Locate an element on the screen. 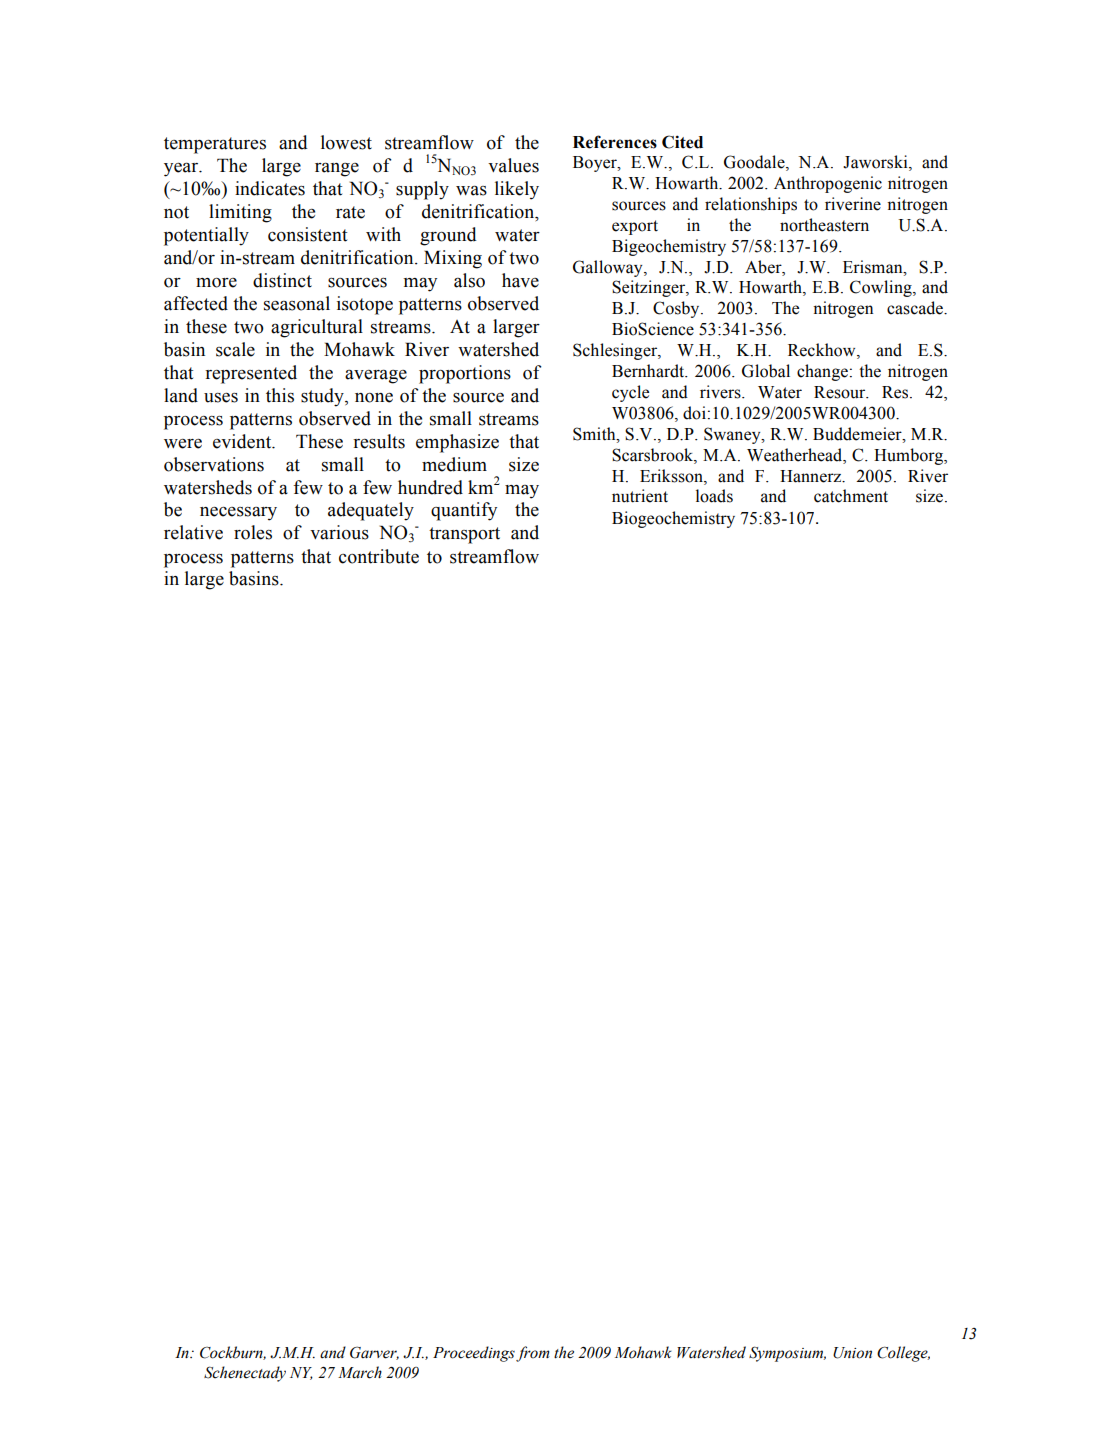  likely is located at coordinates (517, 190).
